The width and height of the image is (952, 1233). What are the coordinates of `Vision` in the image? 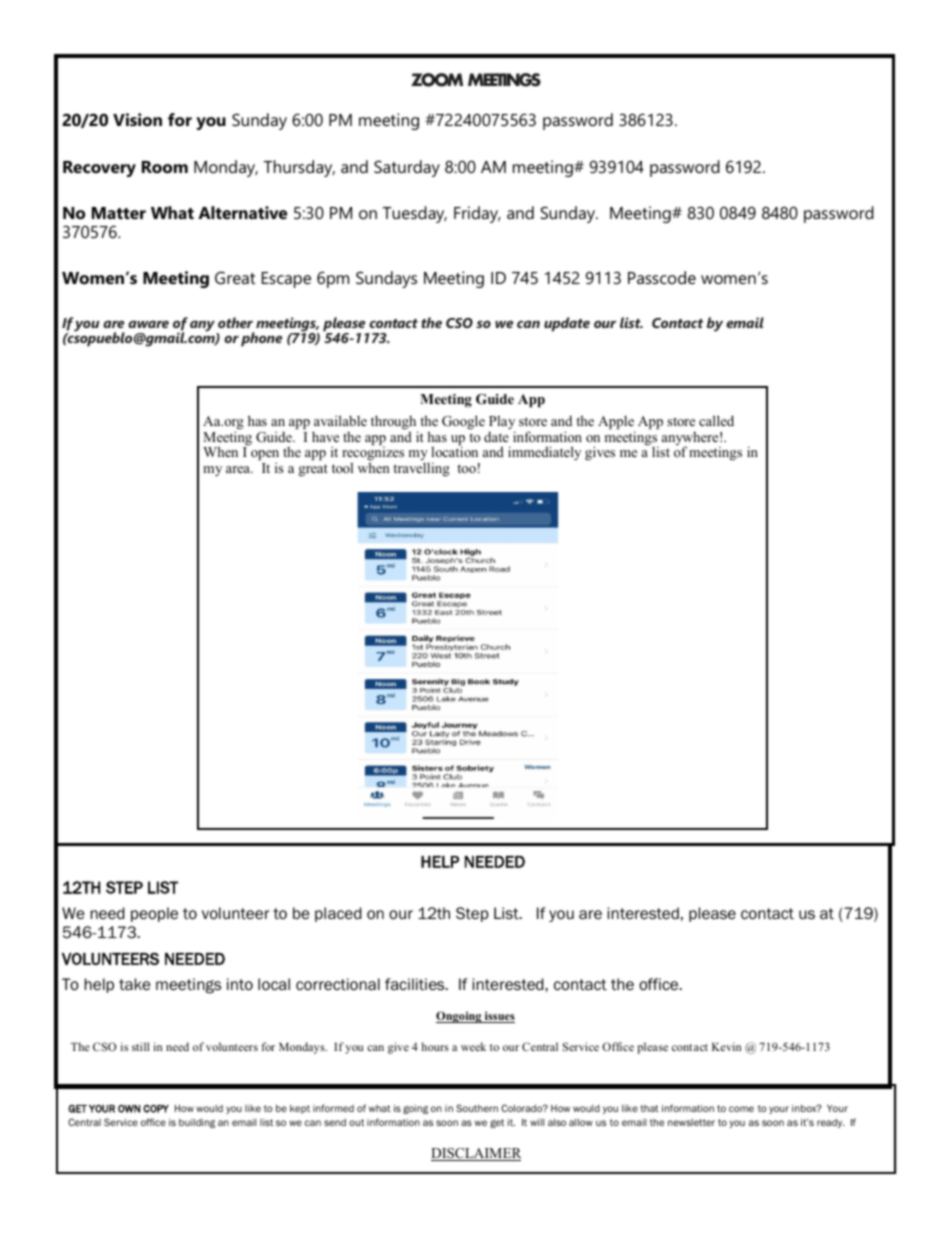 It's located at (137, 119).
